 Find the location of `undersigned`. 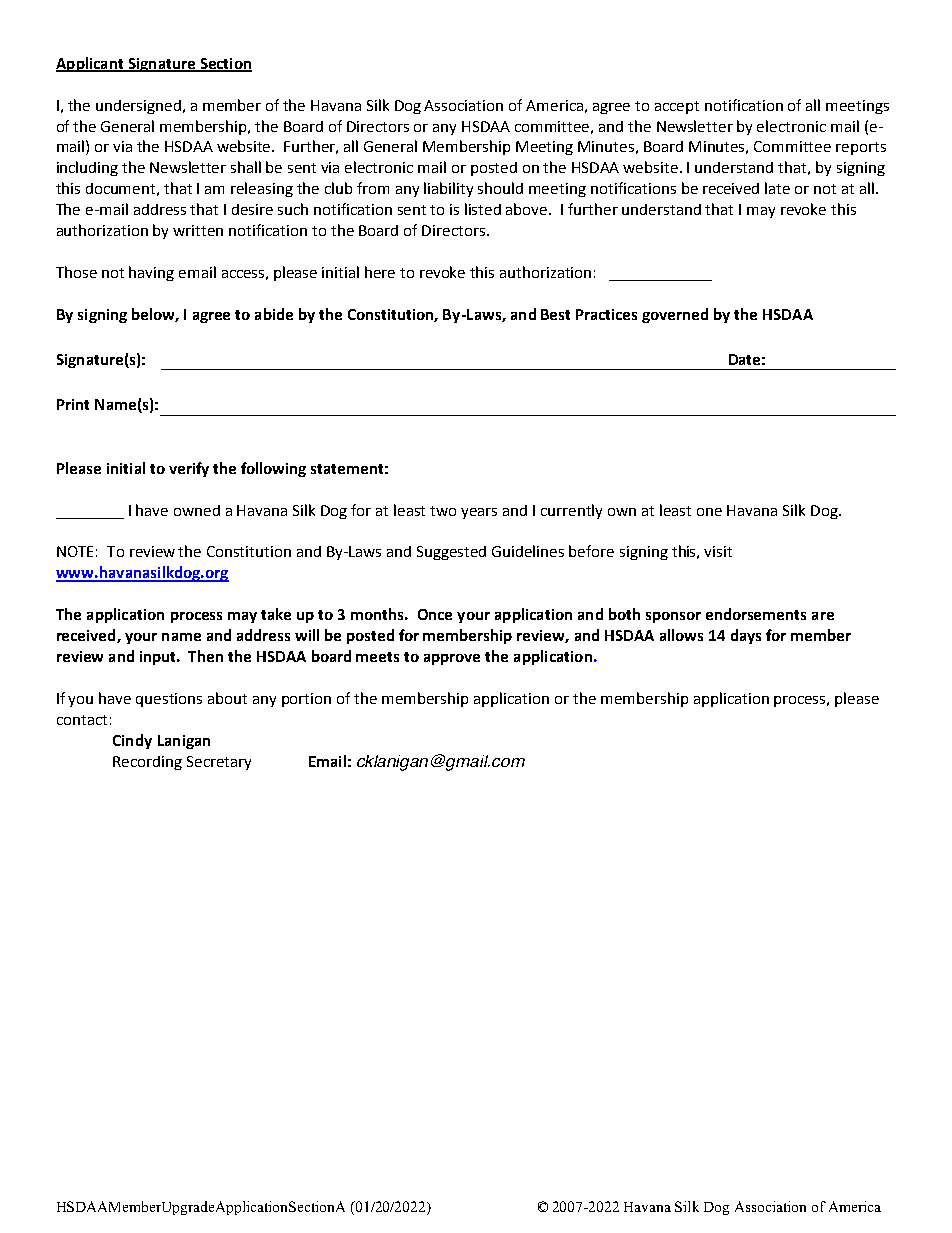

undersigned is located at coordinates (140, 107).
